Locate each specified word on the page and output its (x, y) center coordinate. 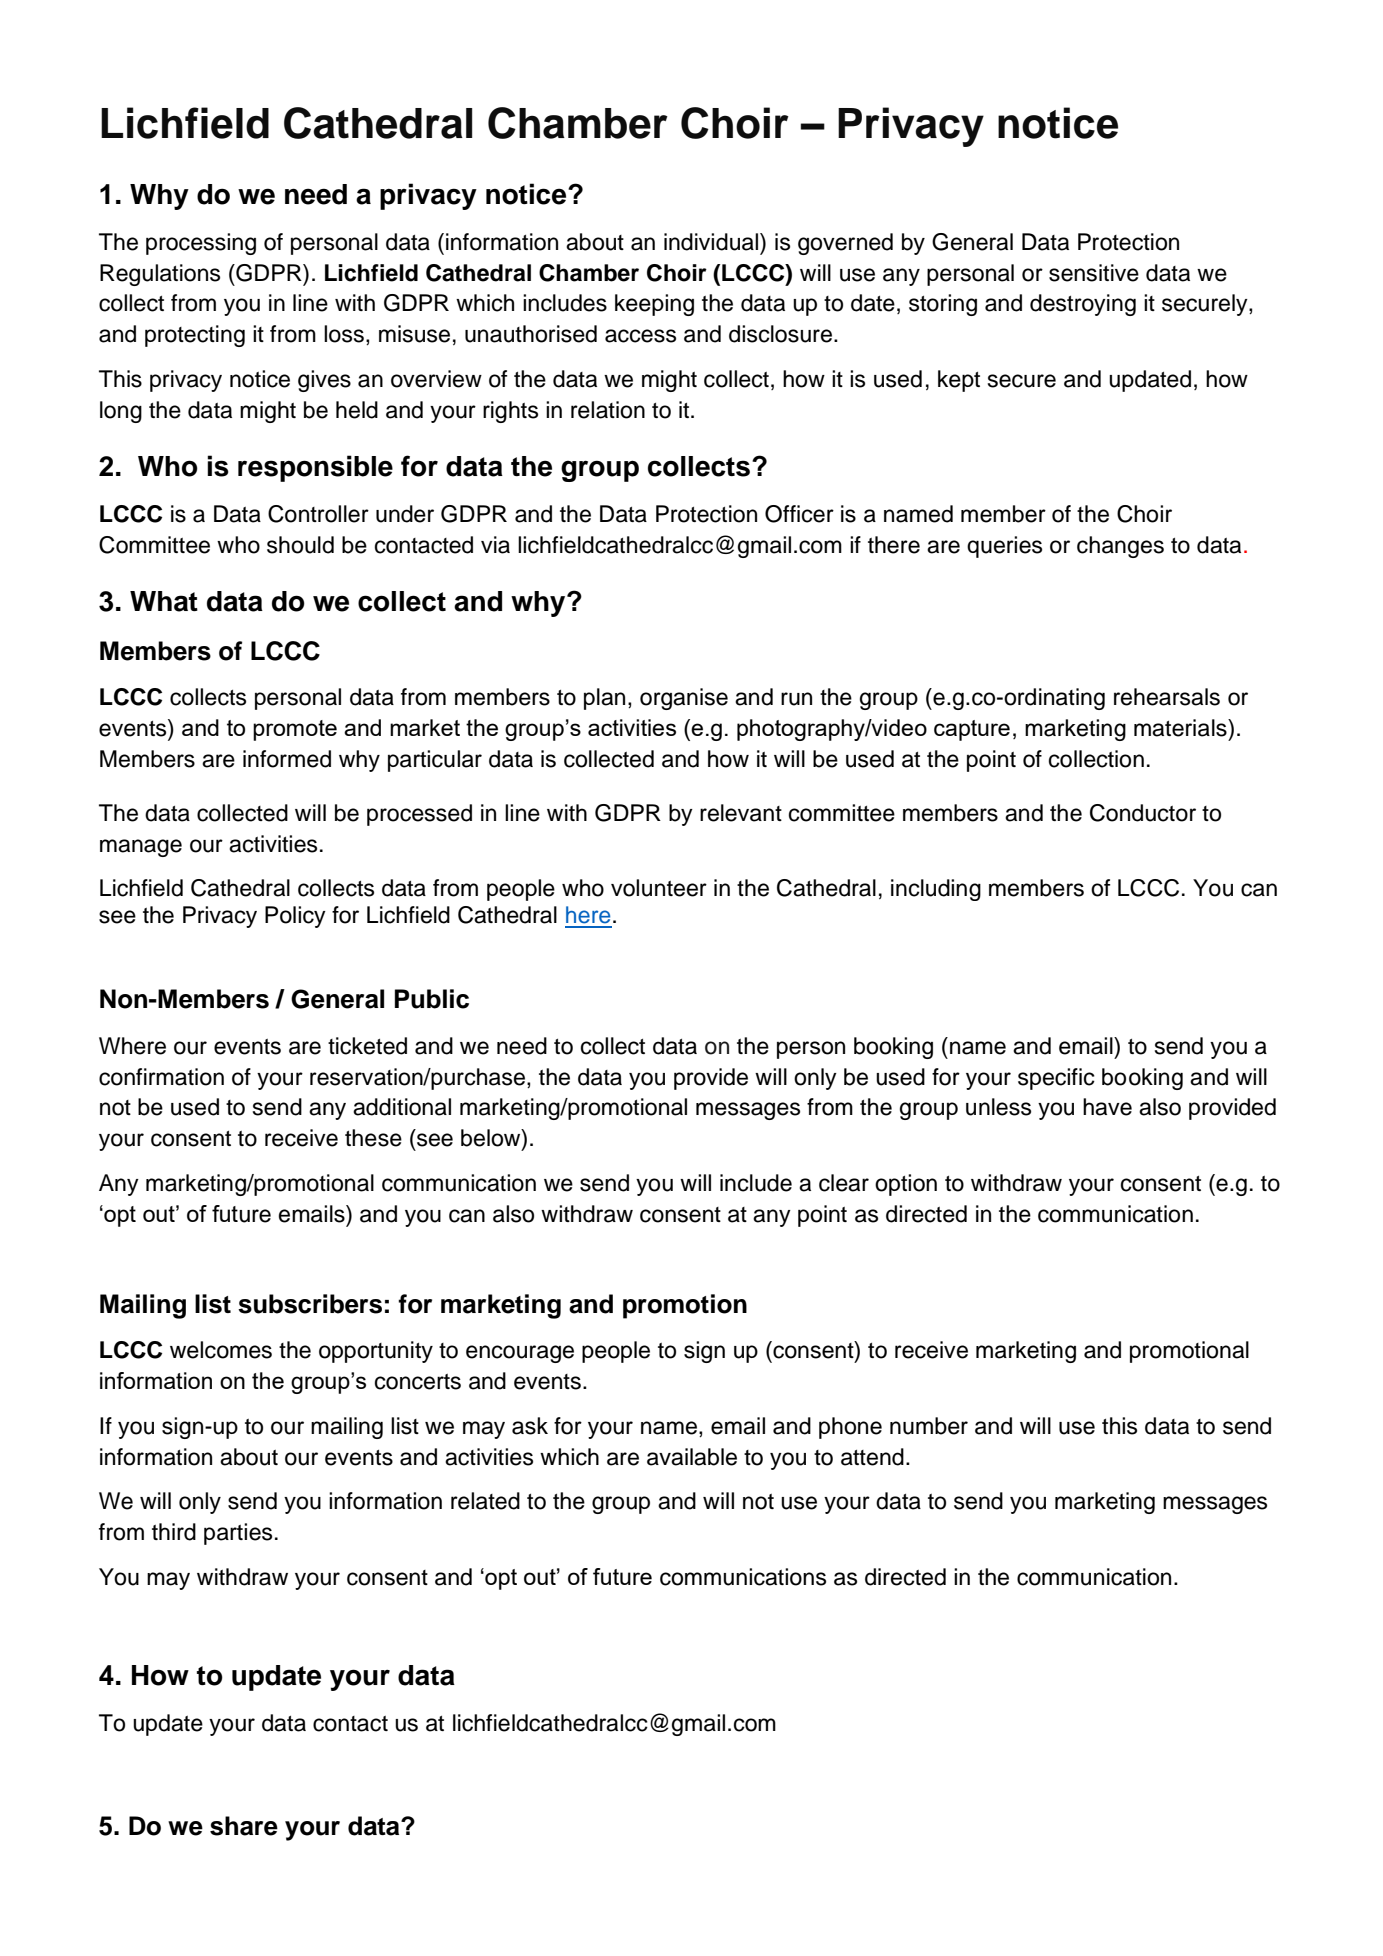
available (692, 1457)
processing (201, 244)
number (929, 1426)
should (300, 545)
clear (844, 1183)
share (244, 1826)
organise (684, 699)
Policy (295, 917)
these (373, 1138)
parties (238, 1534)
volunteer (659, 888)
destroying (1083, 305)
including (936, 890)
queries (1004, 547)
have (1107, 1107)
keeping (654, 305)
